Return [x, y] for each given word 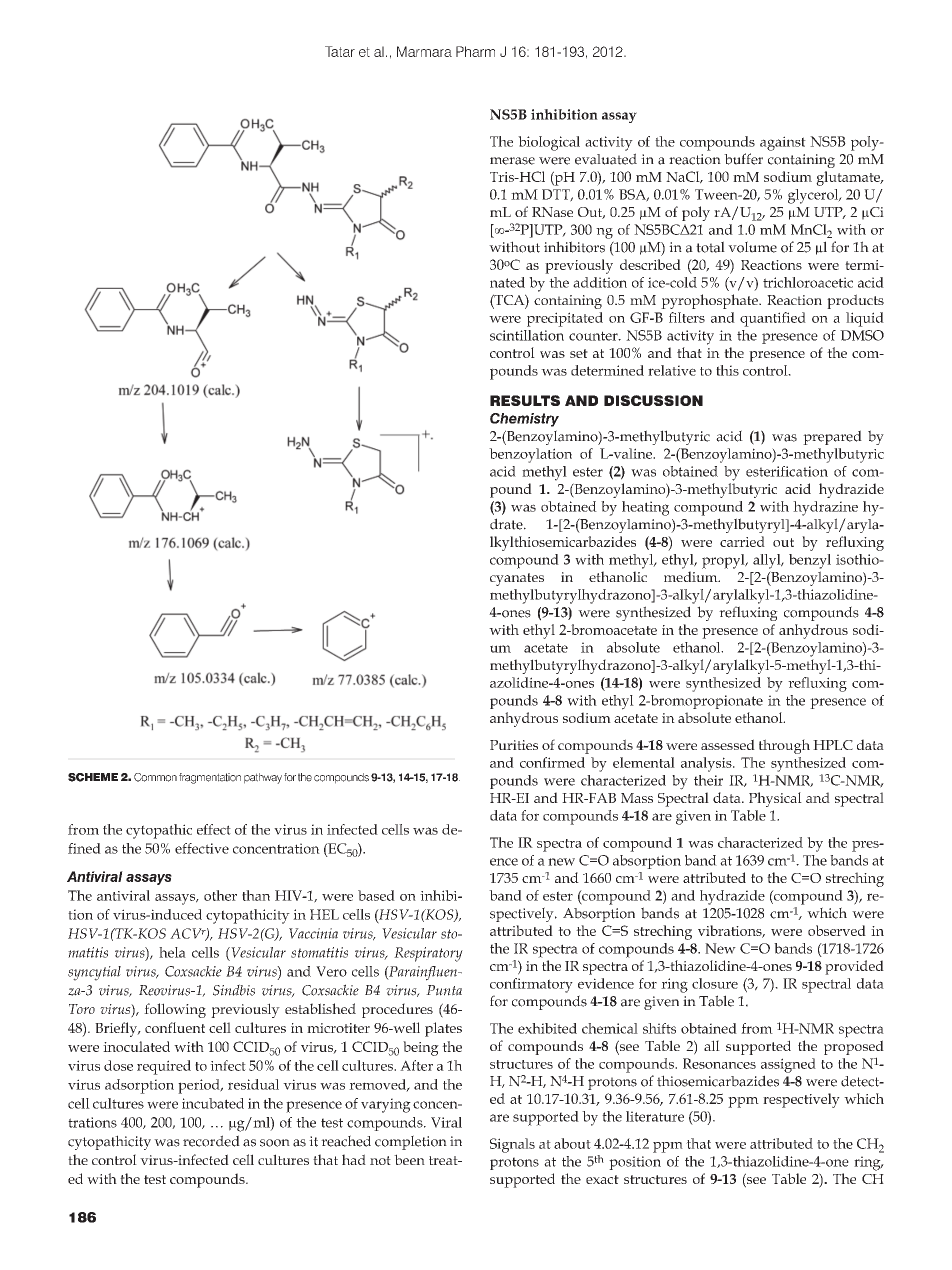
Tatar [340, 51]
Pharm [475, 51]
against [783, 143]
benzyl [810, 561]
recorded [211, 1141]
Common [155, 777]
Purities [514, 745]
